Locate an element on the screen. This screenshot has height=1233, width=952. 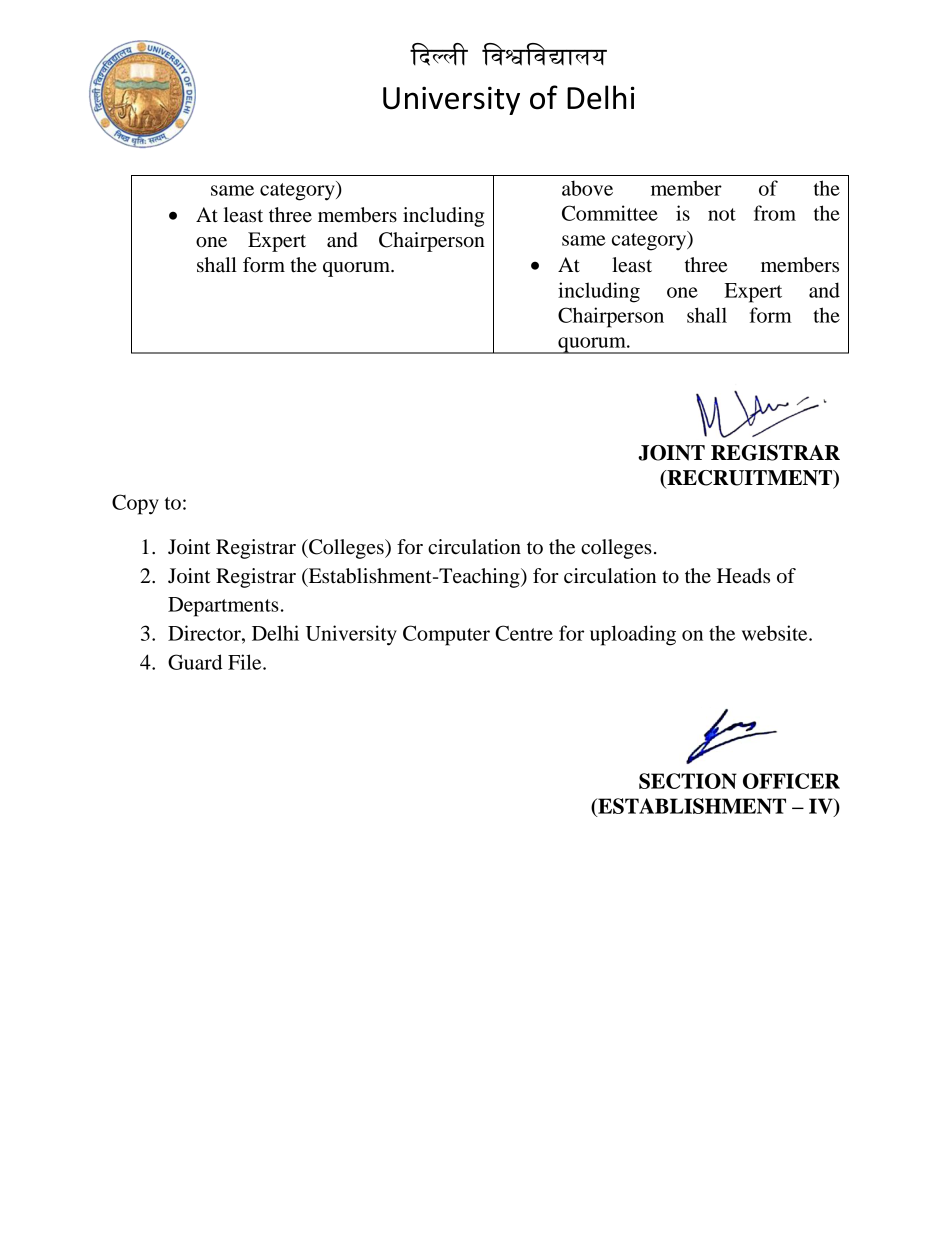
SECTION is located at coordinates (688, 781).
